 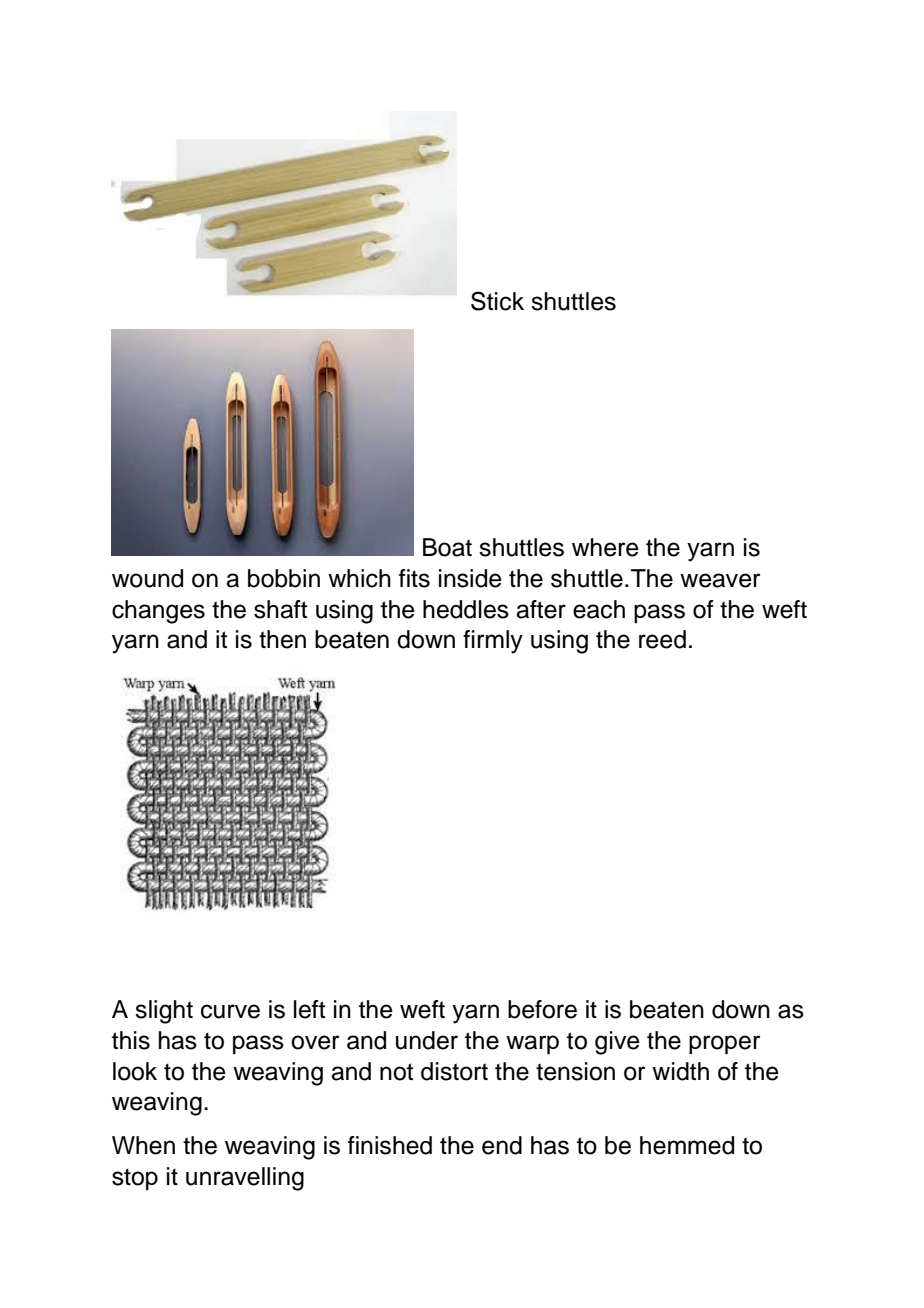 I want to click on Boat, so click(x=447, y=547).
